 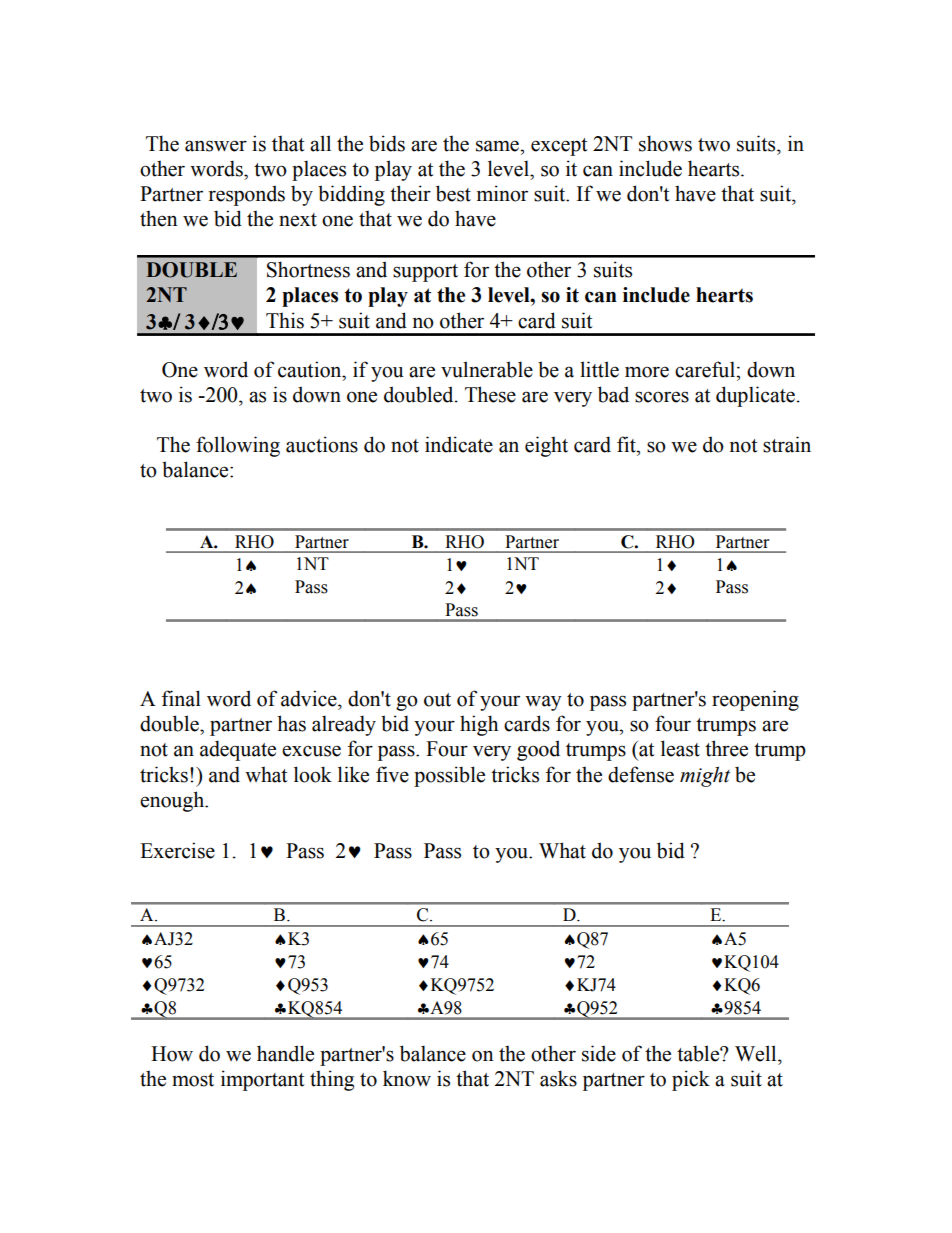 I want to click on know, so click(x=407, y=1078).
